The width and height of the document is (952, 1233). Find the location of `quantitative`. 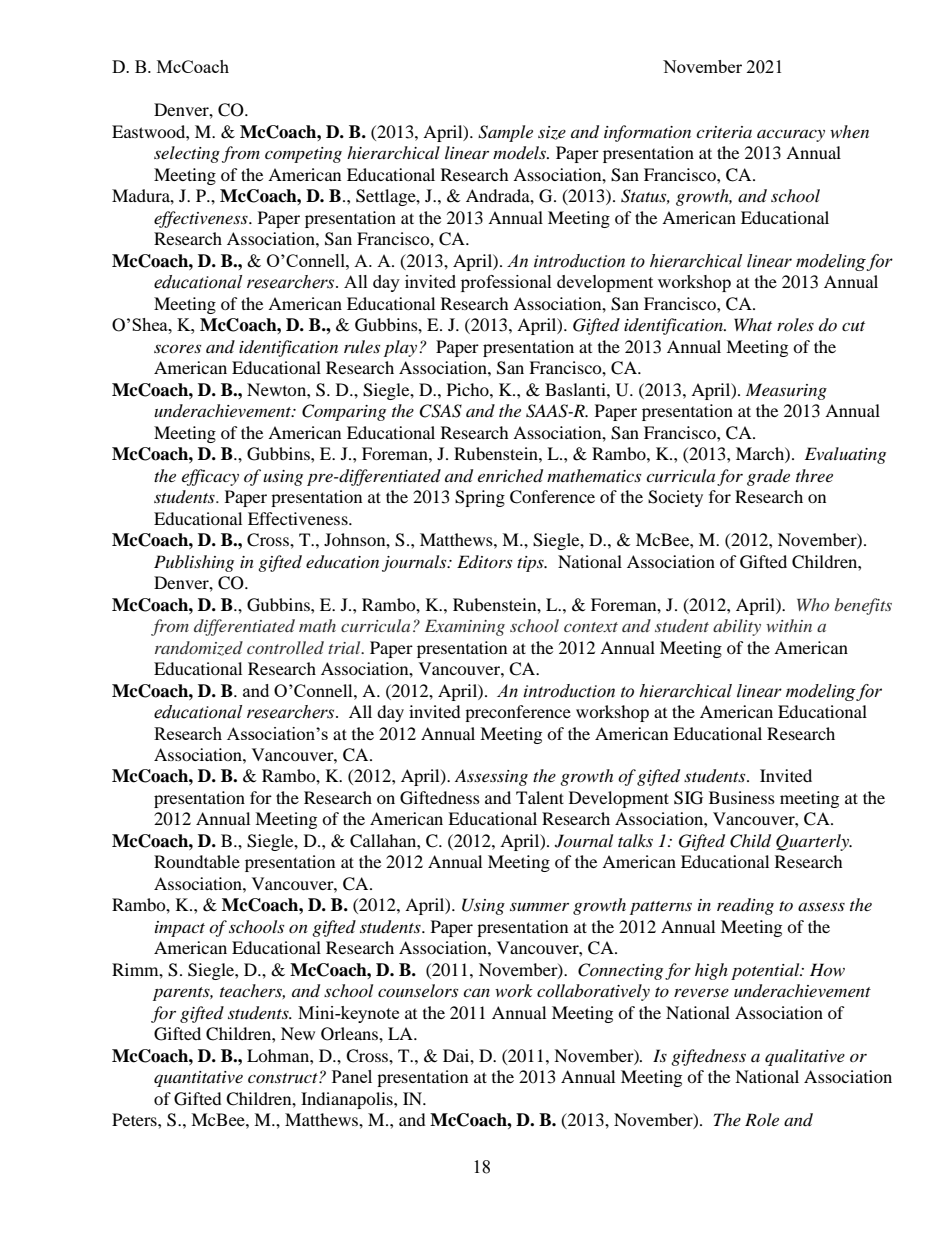

quantitative is located at coordinates (198, 1079).
